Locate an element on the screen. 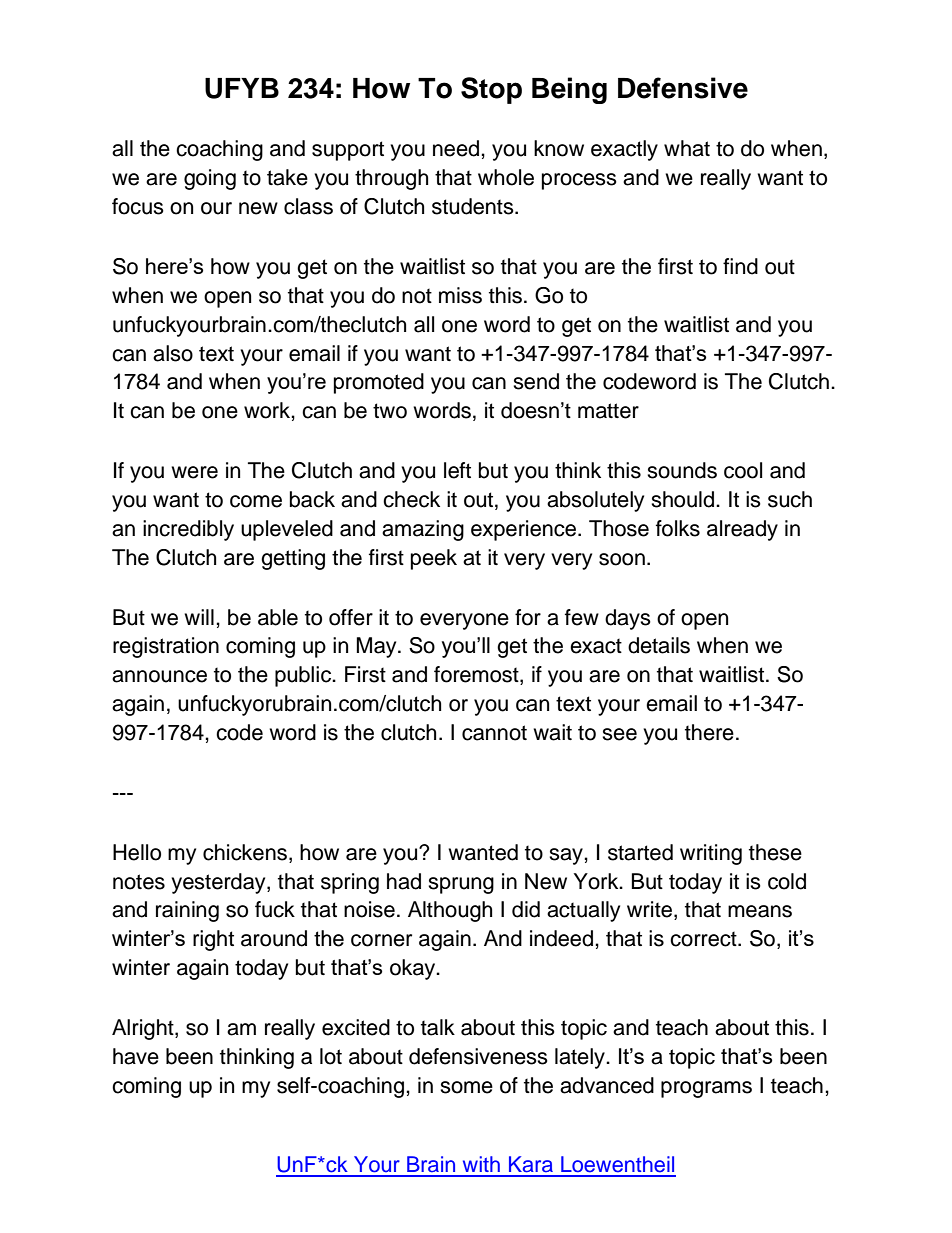  also is located at coordinates (173, 353).
